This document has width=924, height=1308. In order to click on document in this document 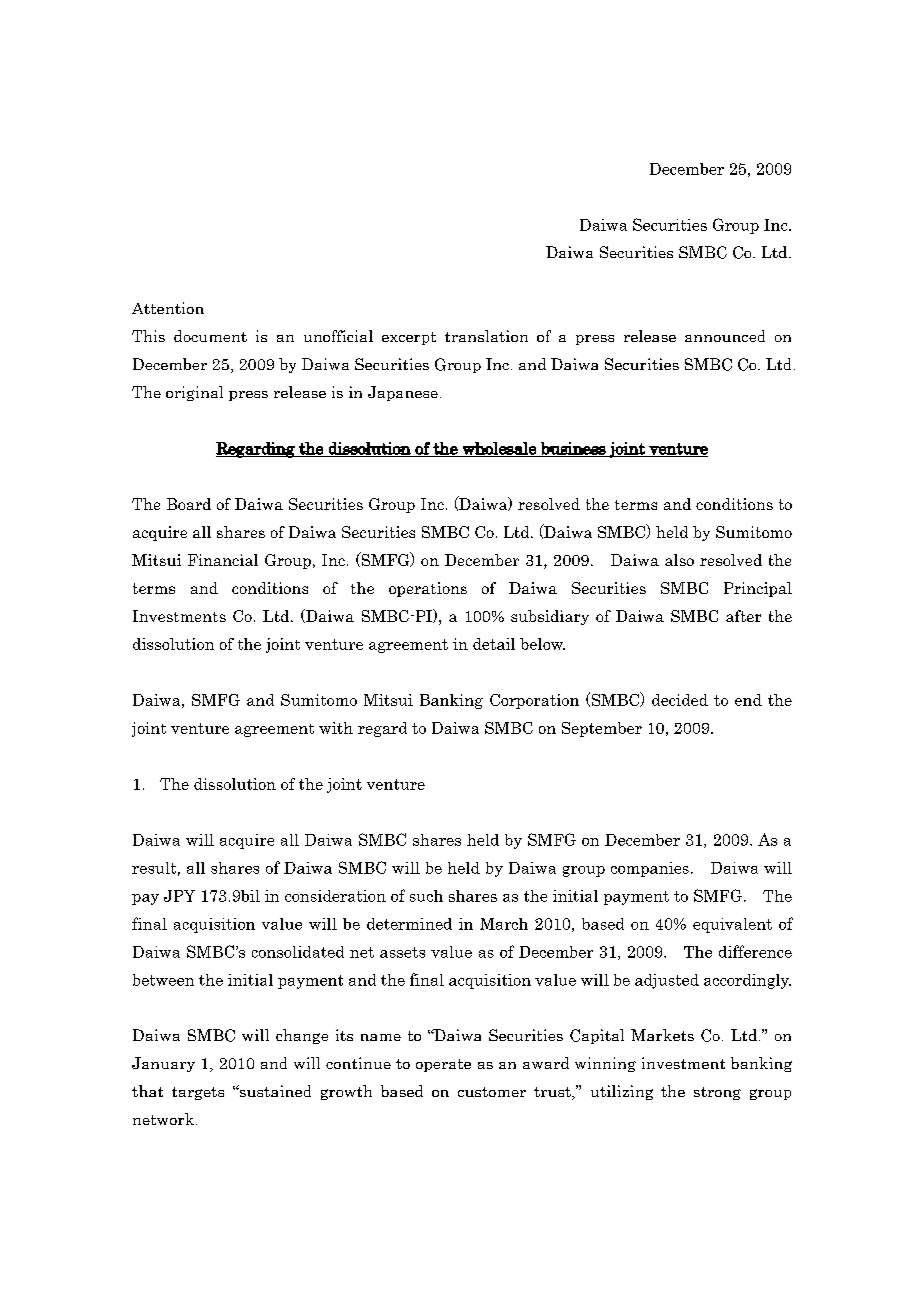, I will do `click(210, 336)`.
